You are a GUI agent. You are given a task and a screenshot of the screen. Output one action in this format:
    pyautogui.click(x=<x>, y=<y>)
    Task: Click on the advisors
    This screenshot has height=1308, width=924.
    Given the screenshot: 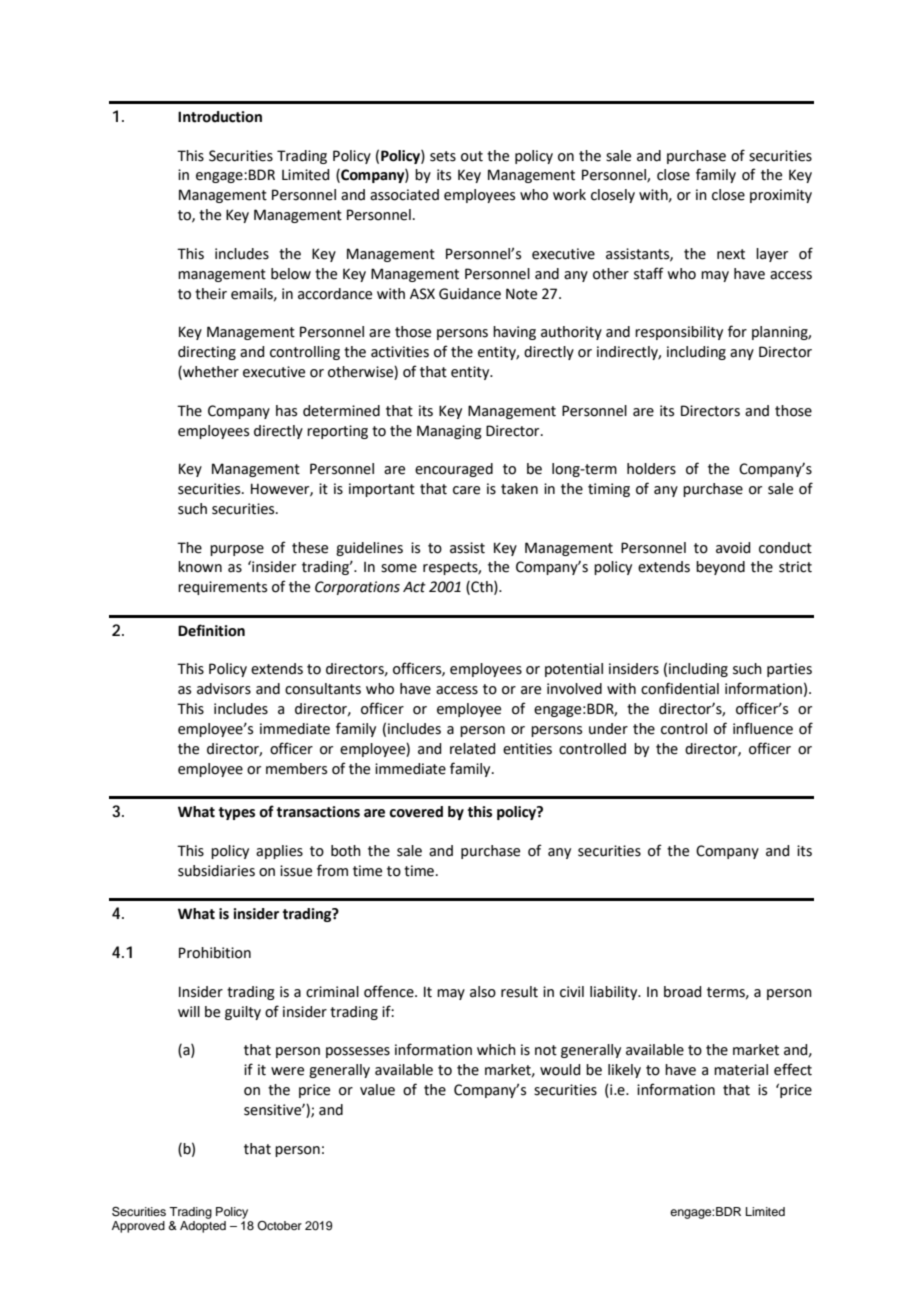 What is the action you would take?
    pyautogui.click(x=224, y=689)
